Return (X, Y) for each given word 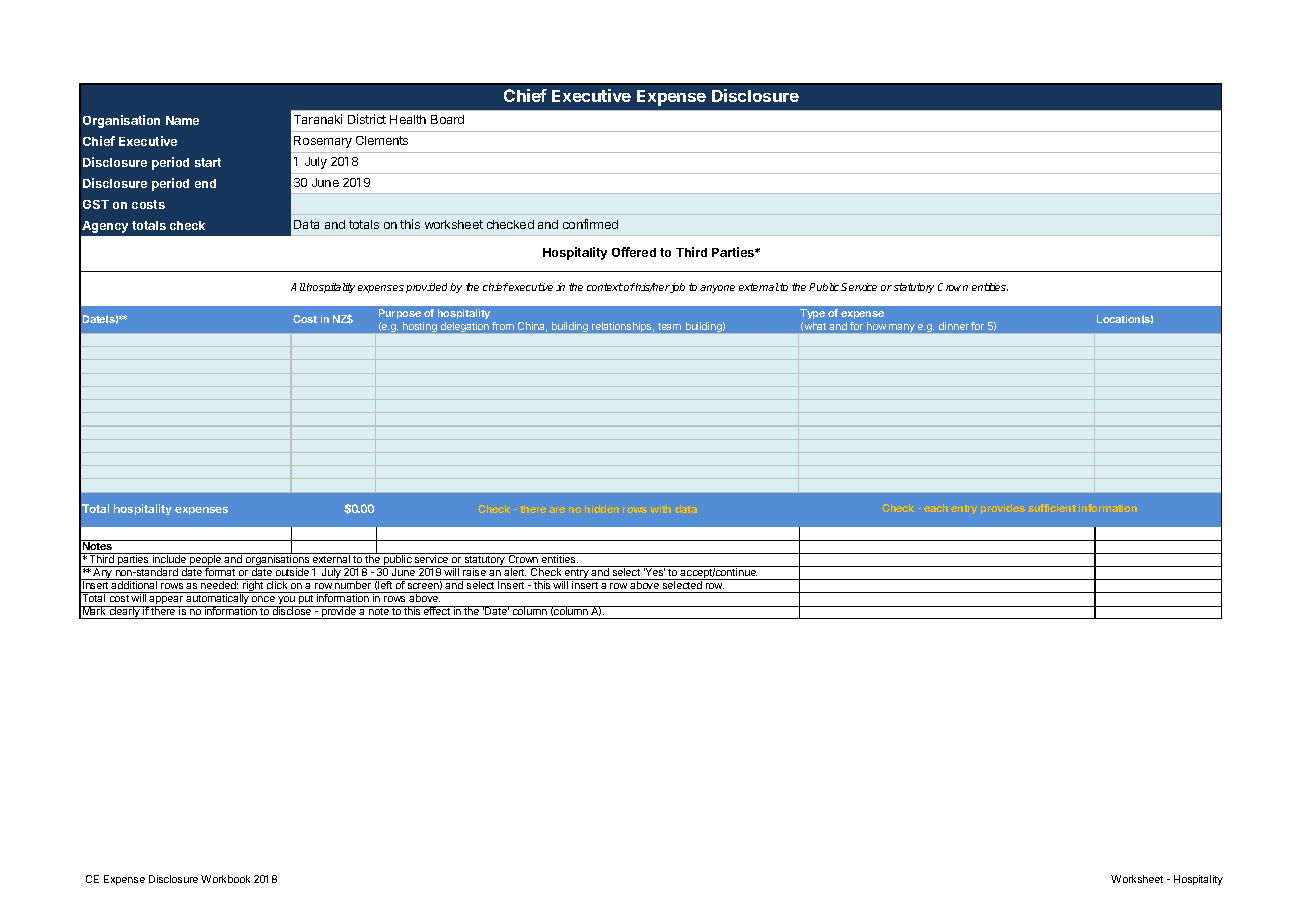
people (206, 560)
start (208, 162)
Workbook (225, 879)
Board (447, 119)
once (263, 599)
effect (437, 610)
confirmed (590, 224)
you (286, 602)
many (902, 328)
